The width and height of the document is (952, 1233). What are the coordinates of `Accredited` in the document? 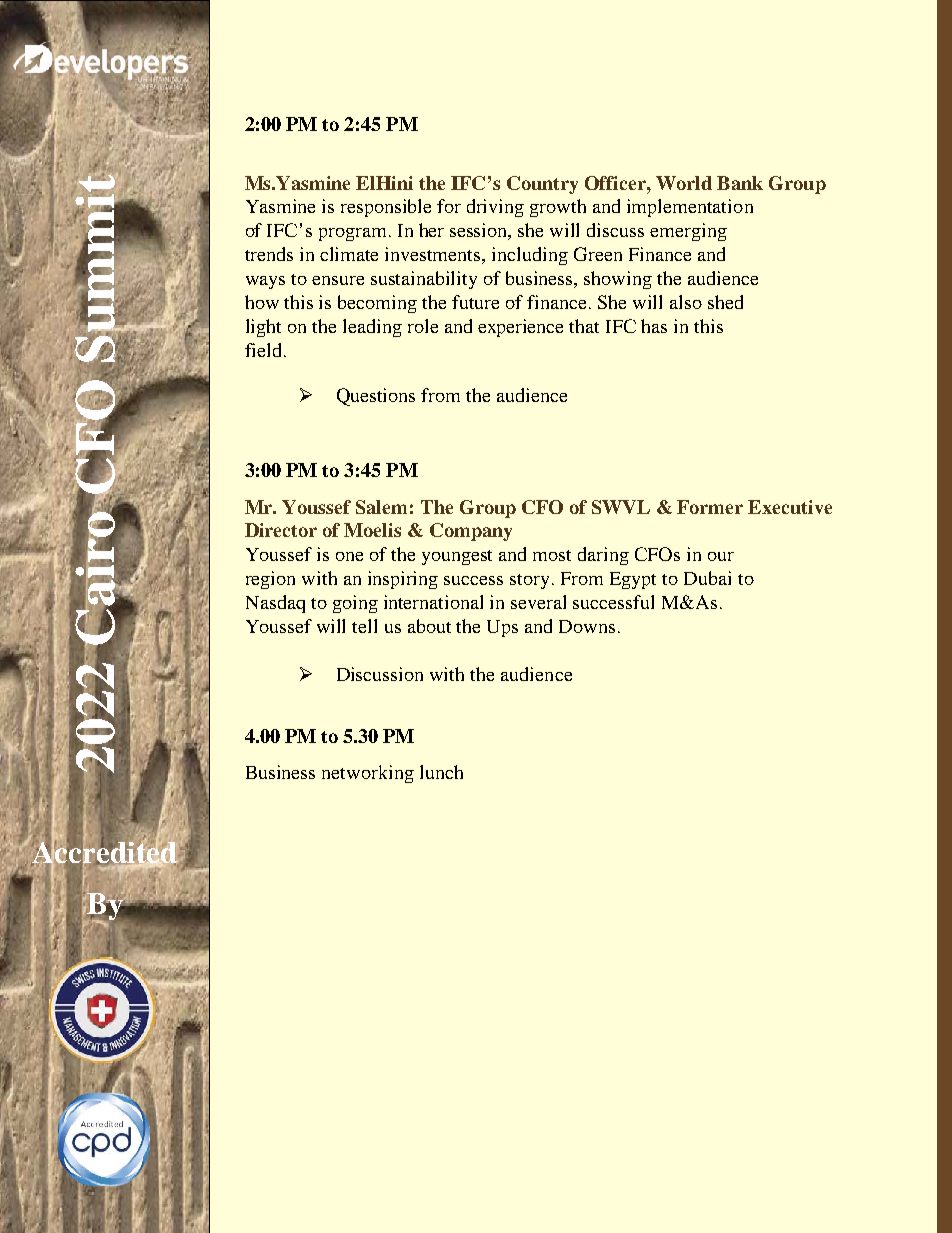 It's located at (104, 852).
